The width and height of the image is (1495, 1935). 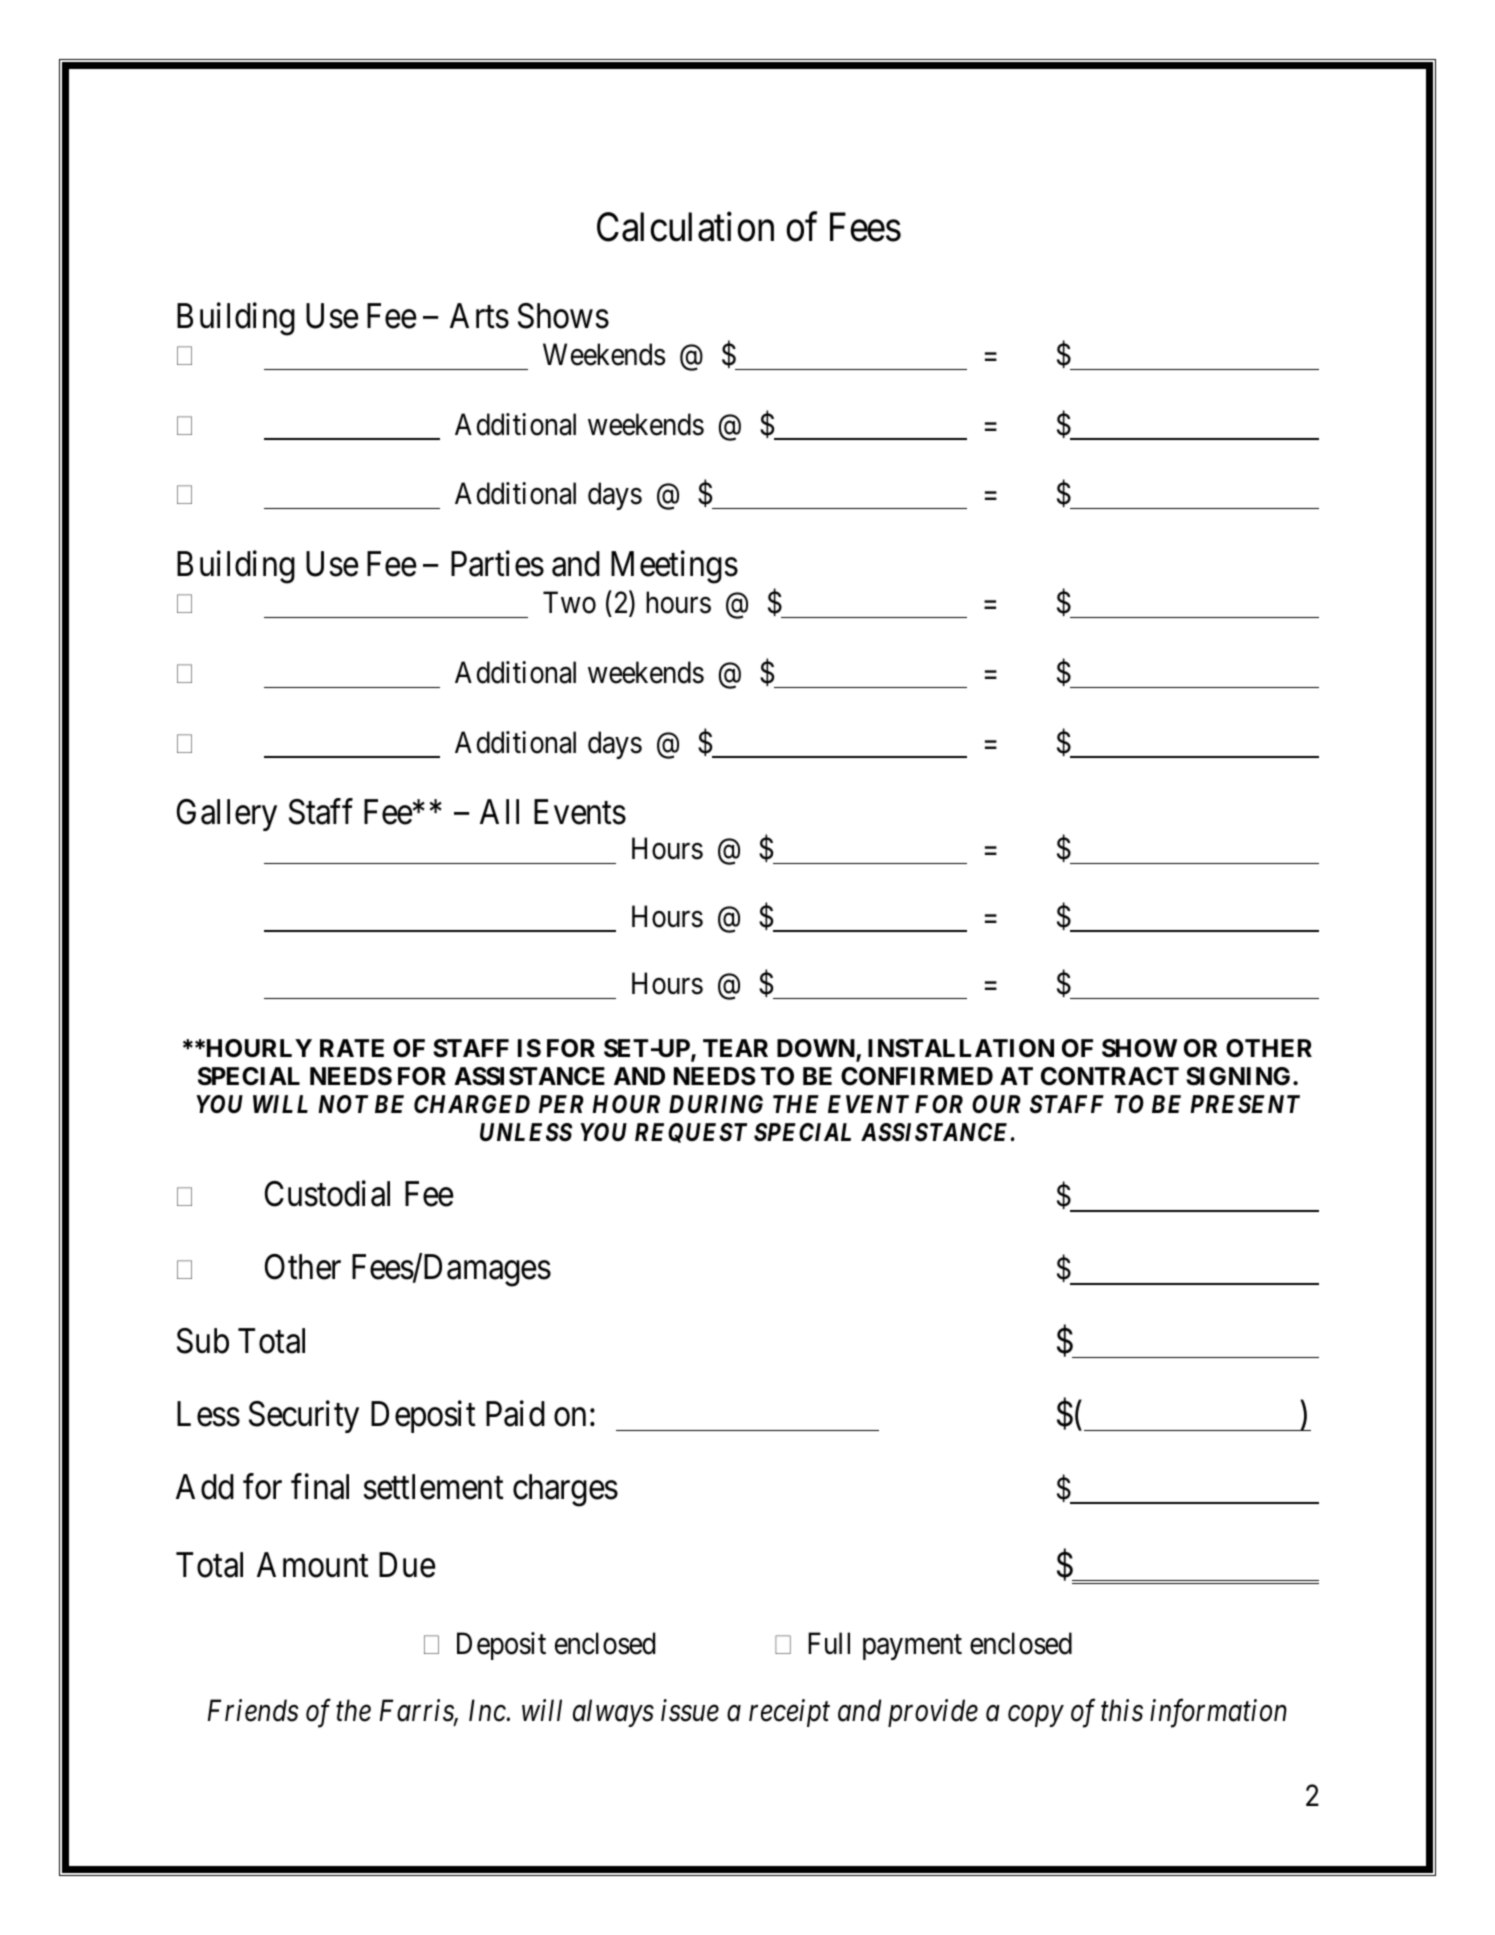 I want to click on Custodial, so click(x=327, y=1194).
